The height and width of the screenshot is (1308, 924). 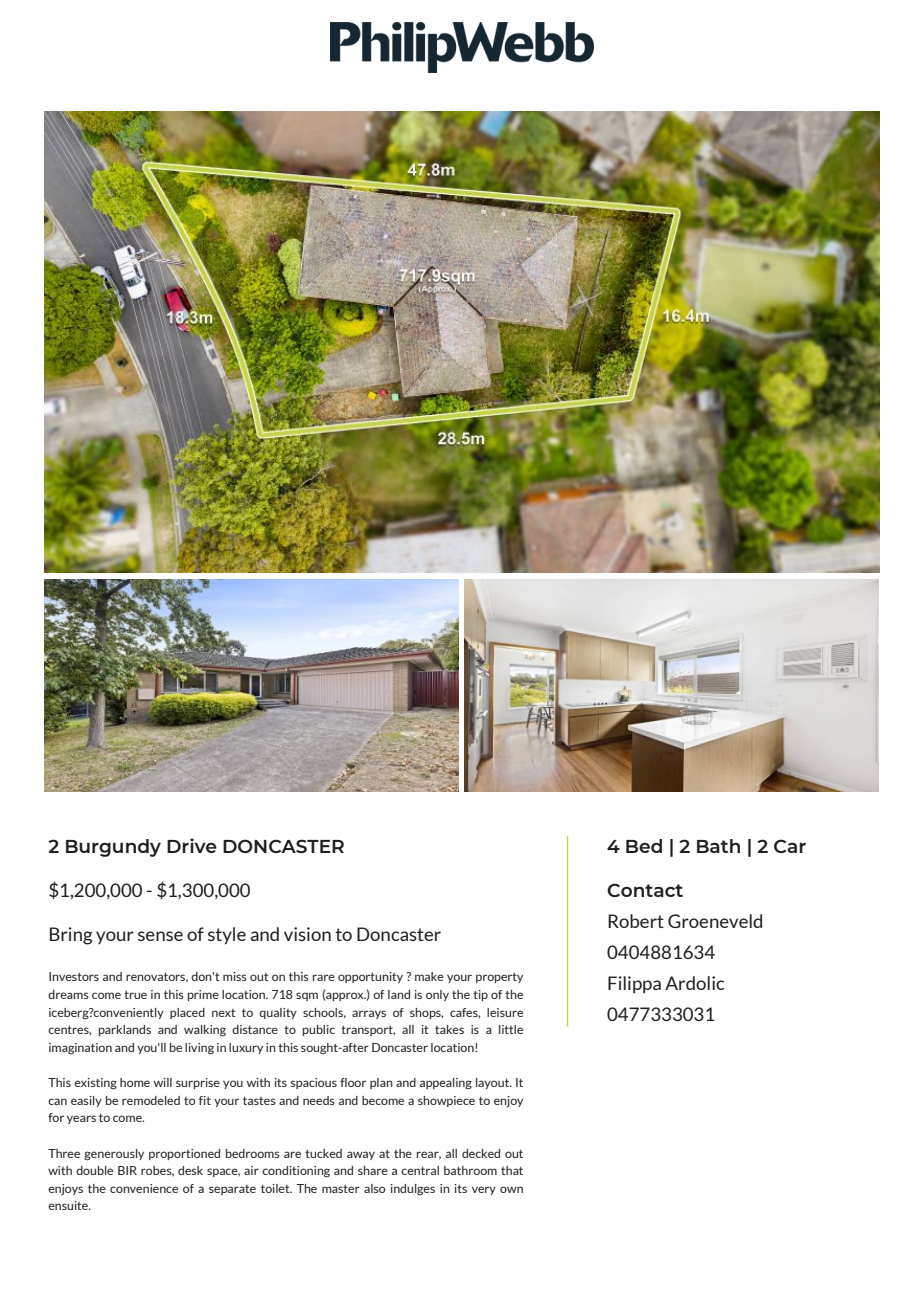 What do you see at coordinates (151, 1100) in the screenshot?
I see `remodeled` at bounding box center [151, 1100].
